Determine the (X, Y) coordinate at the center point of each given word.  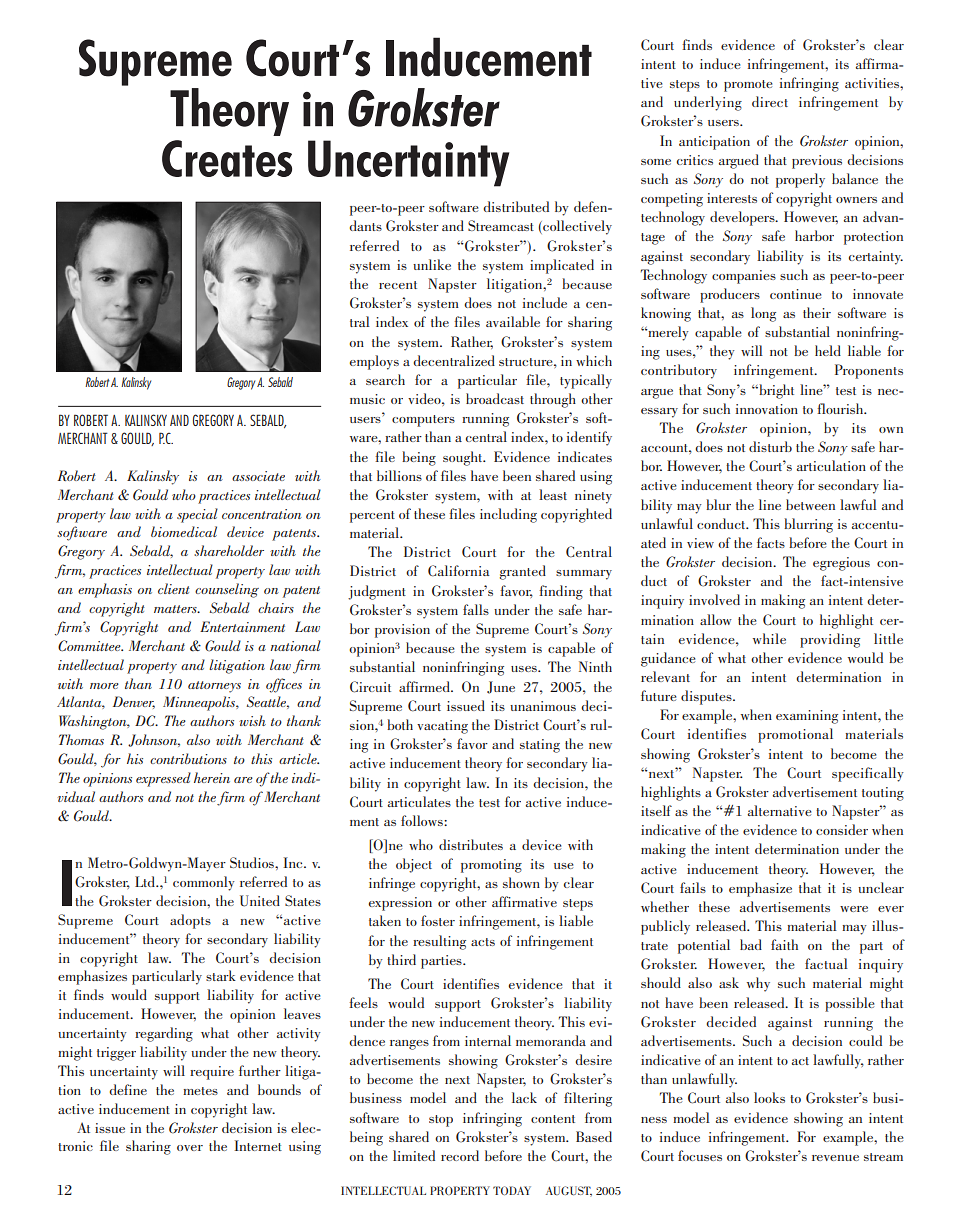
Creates (227, 158)
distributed (516, 206)
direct (770, 101)
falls (476, 609)
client (174, 588)
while (769, 638)
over (190, 1148)
